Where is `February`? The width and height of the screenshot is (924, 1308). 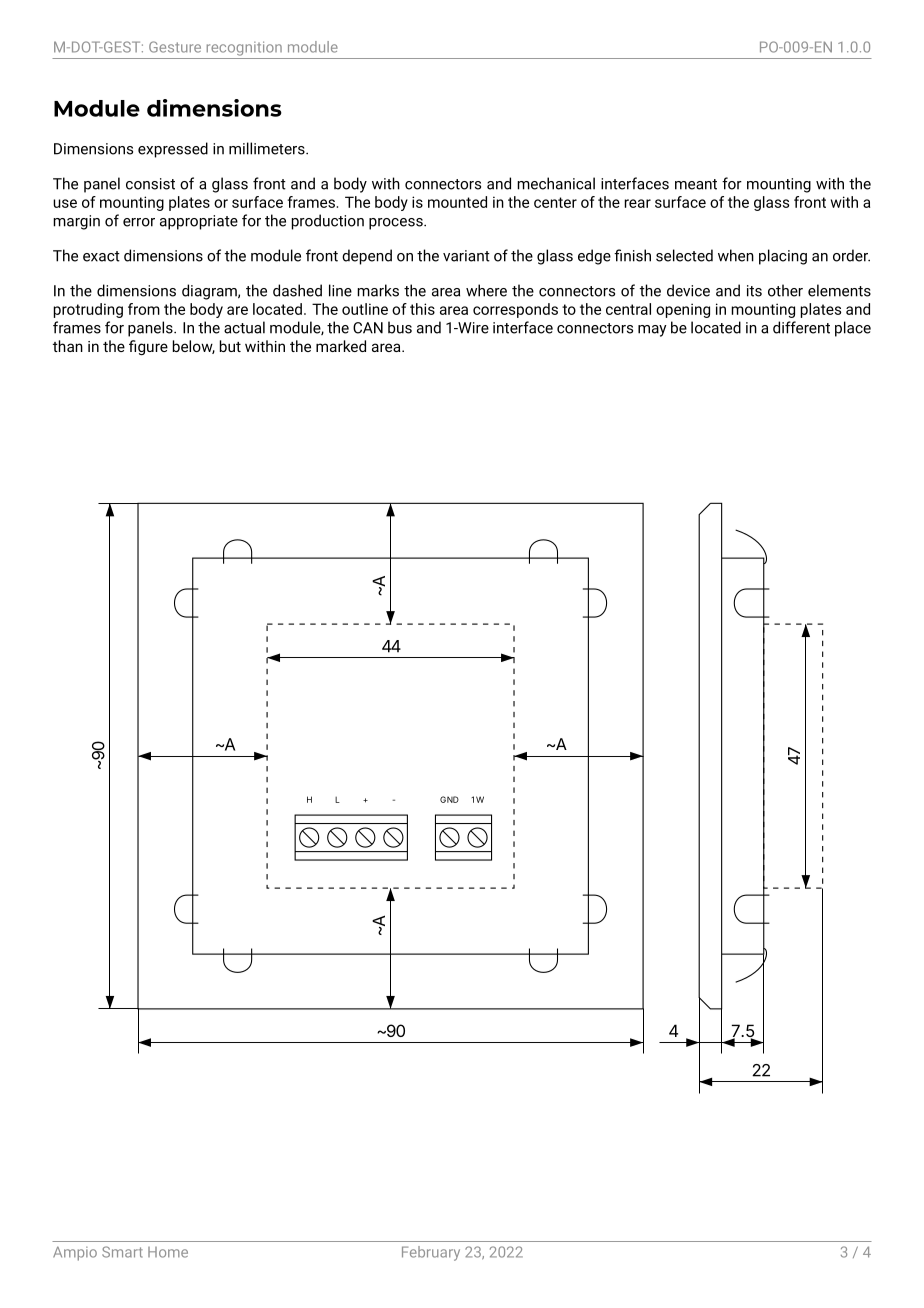 February is located at coordinates (431, 1253).
